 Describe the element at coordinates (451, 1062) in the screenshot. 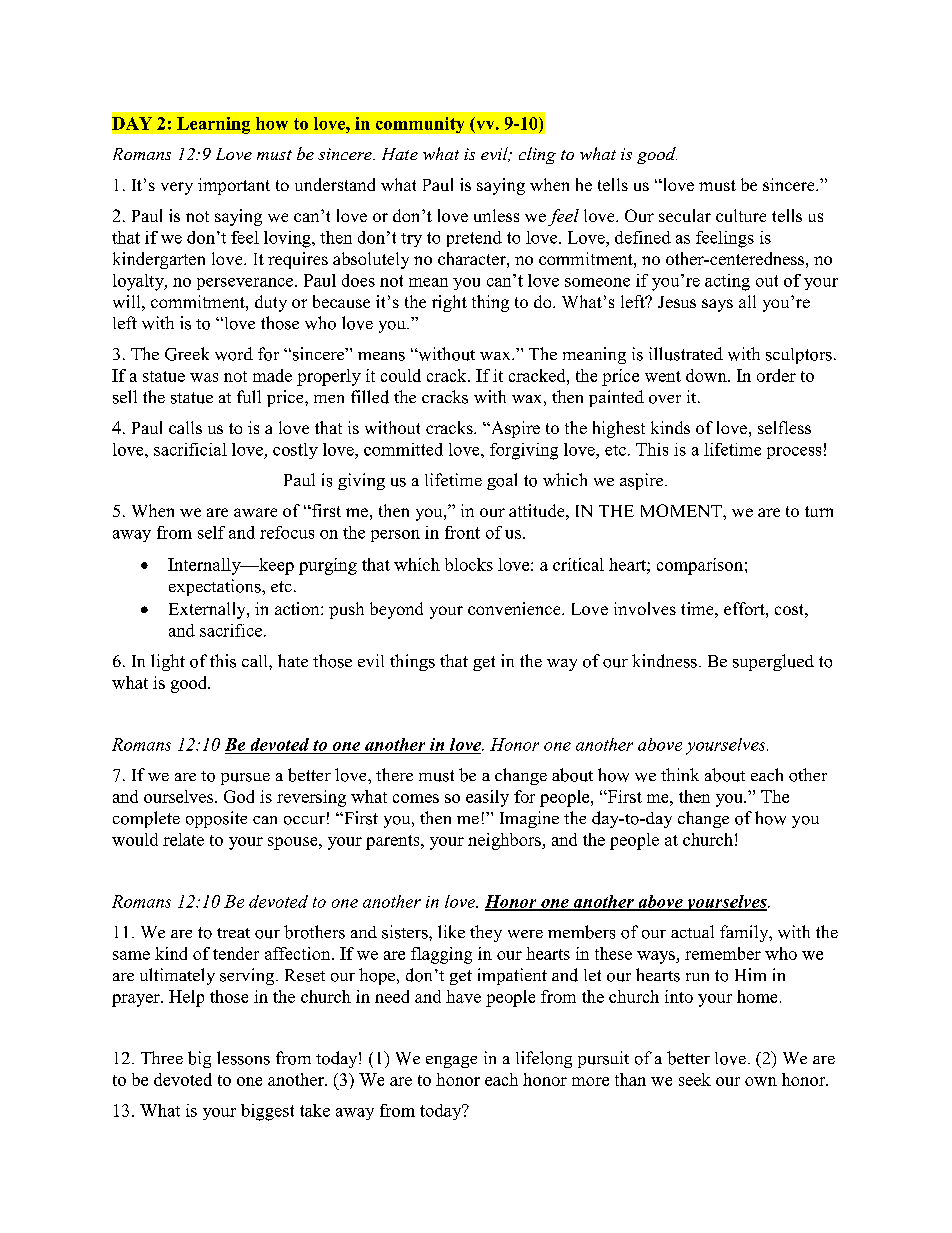

I see `engage` at that location.
